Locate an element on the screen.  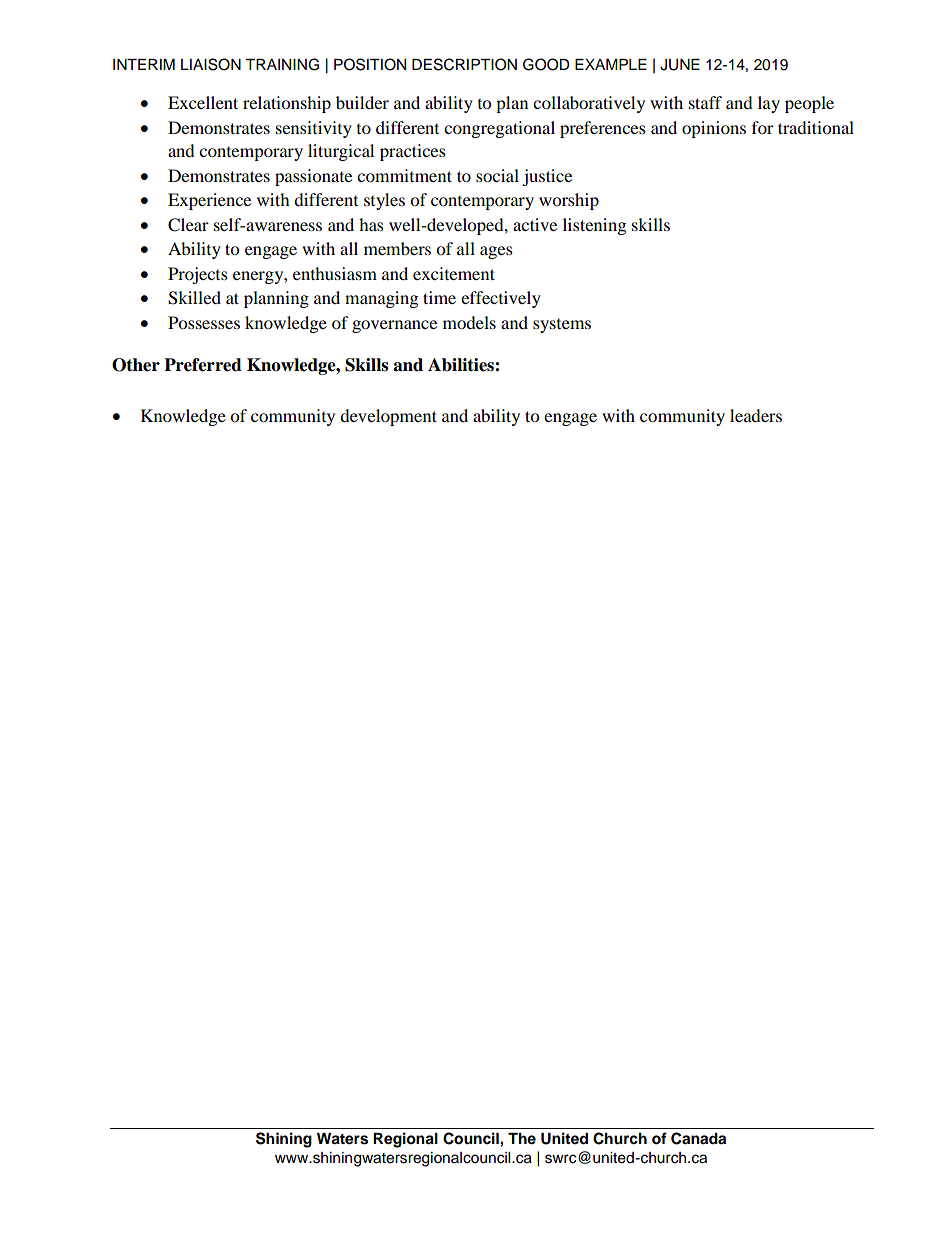
Other is located at coordinates (136, 365).
